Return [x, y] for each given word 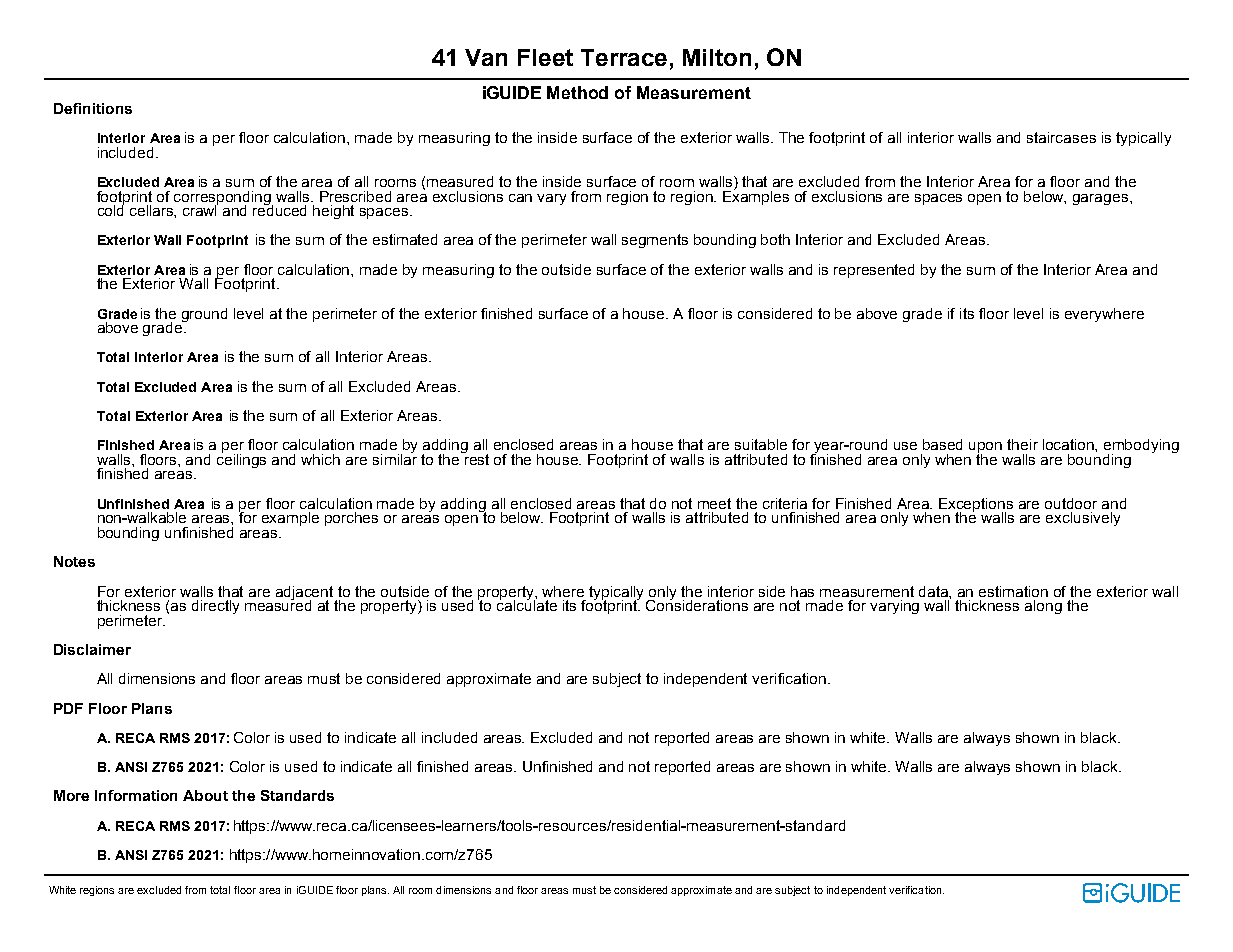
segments [655, 241]
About [205, 795]
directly [215, 607]
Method [577, 92]
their [1022, 444]
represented [874, 271]
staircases [1061, 137]
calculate [527, 604]
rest [476, 458]
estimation [1013, 591]
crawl [200, 209]
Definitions [93, 108]
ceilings [241, 459]
